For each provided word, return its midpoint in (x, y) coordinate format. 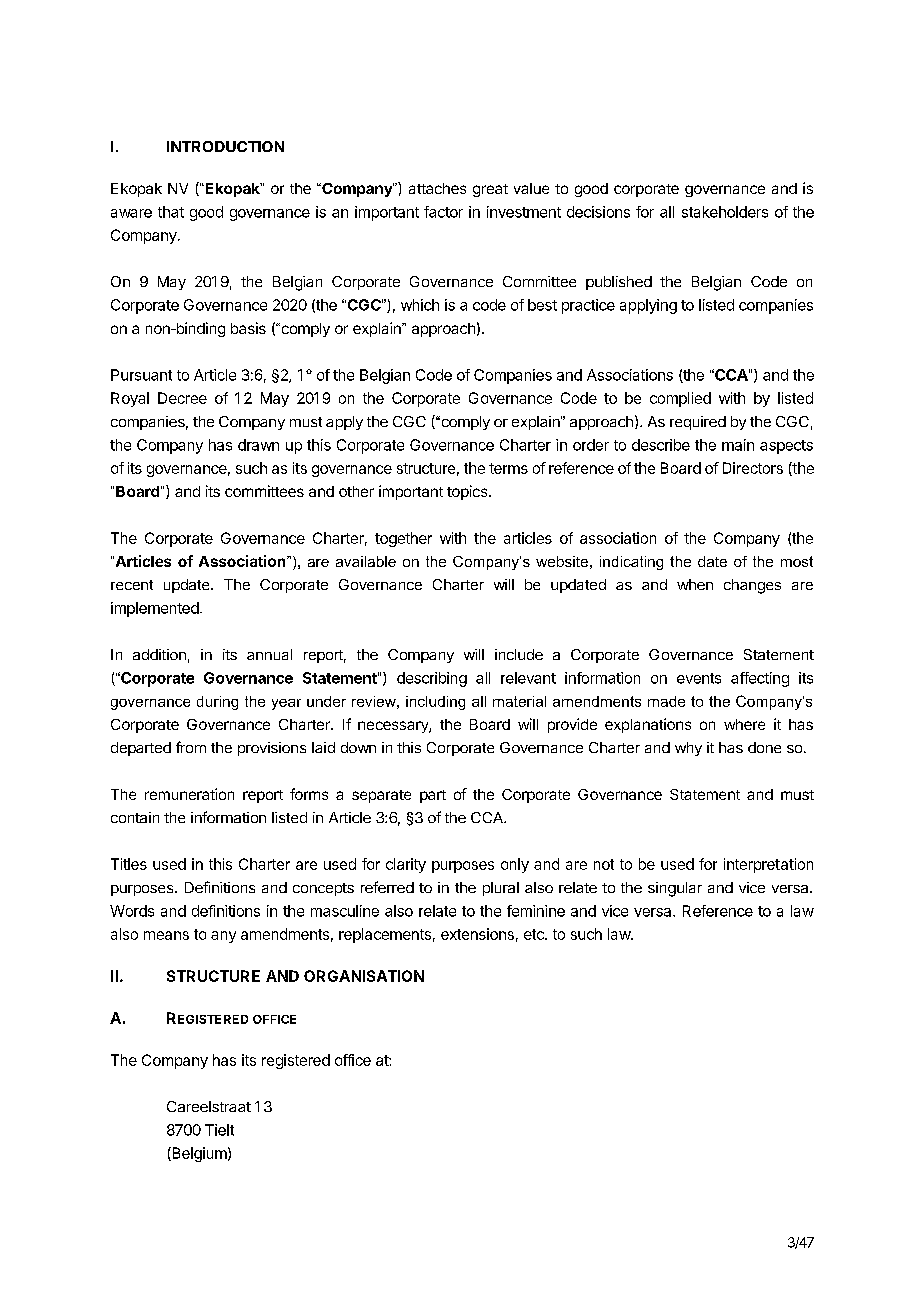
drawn (258, 445)
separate (381, 796)
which (420, 305)
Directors (753, 468)
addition (159, 654)
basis (248, 328)
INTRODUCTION (225, 146)
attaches (437, 188)
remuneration (189, 794)
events (699, 678)
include (519, 654)
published (619, 283)
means (166, 935)
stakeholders (725, 212)
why (688, 749)
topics (468, 492)
